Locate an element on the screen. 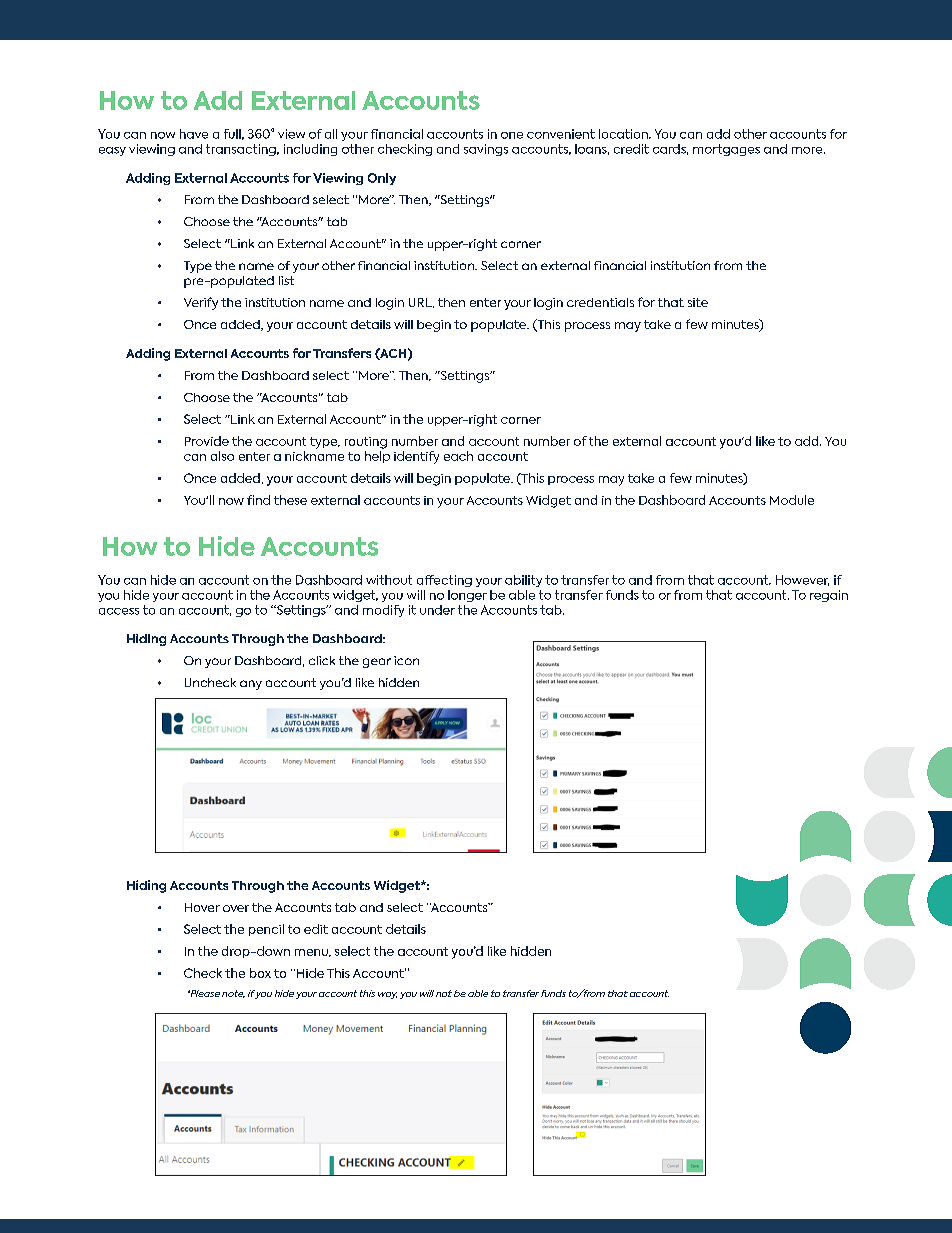 The height and width of the screenshot is (1233, 952). have is located at coordinates (194, 134).
